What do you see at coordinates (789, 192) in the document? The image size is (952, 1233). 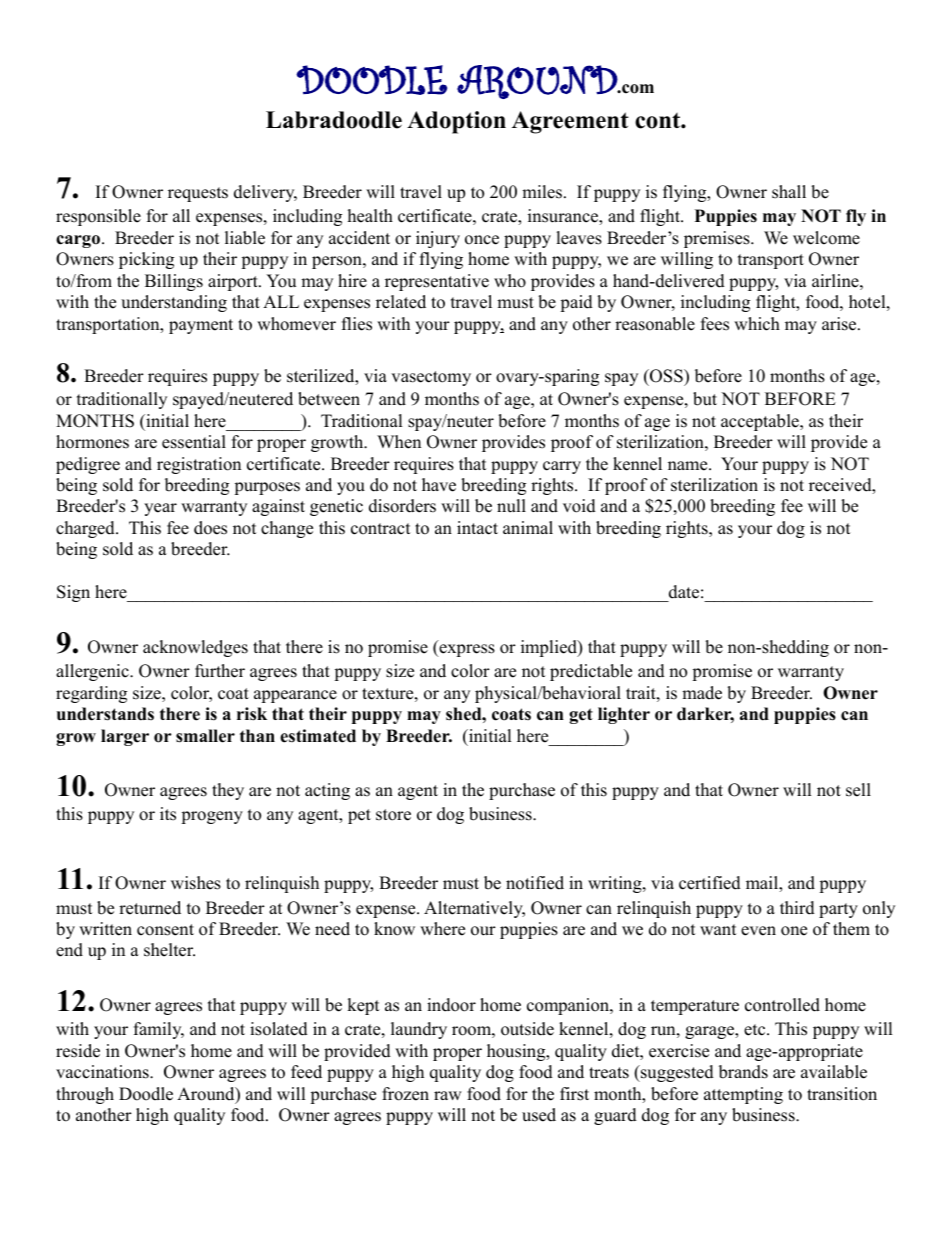 I see `shall` at bounding box center [789, 192].
